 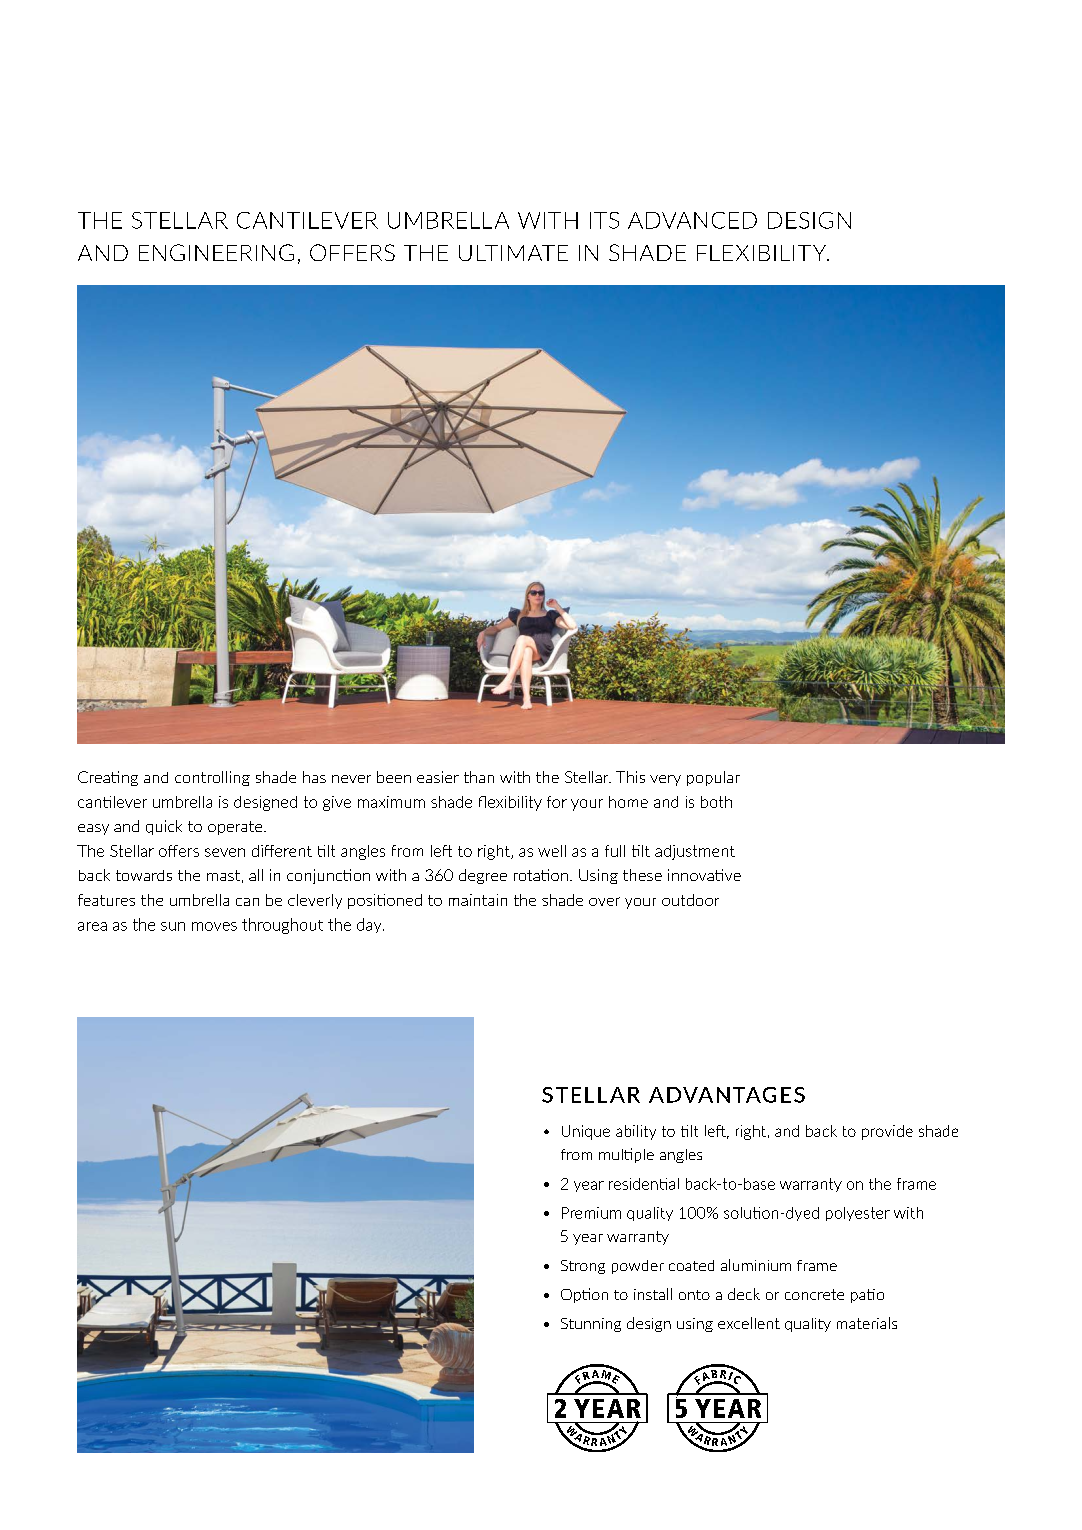 What do you see at coordinates (479, 777) in the screenshot?
I see `than` at bounding box center [479, 777].
